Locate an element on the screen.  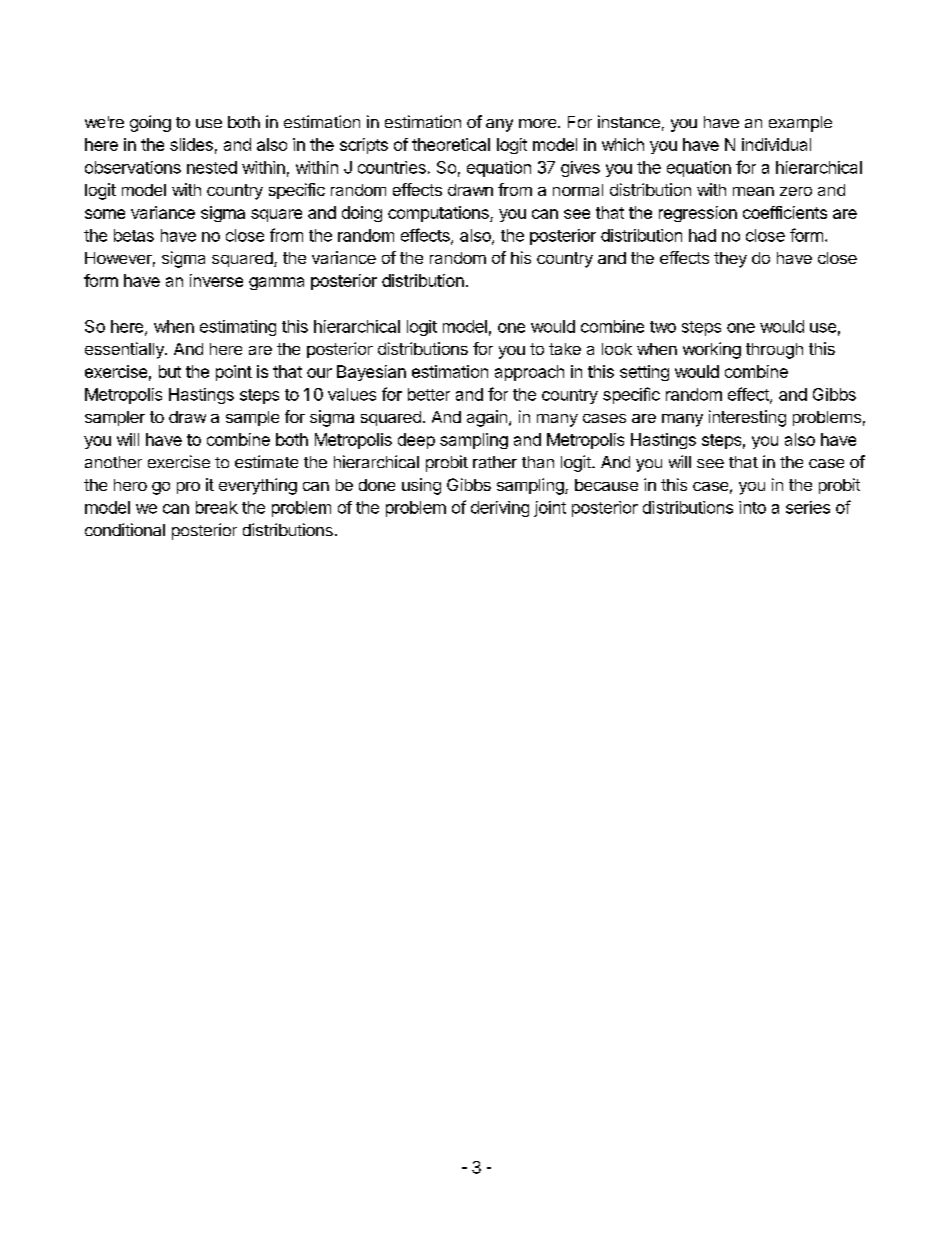
break is located at coordinates (217, 507).
